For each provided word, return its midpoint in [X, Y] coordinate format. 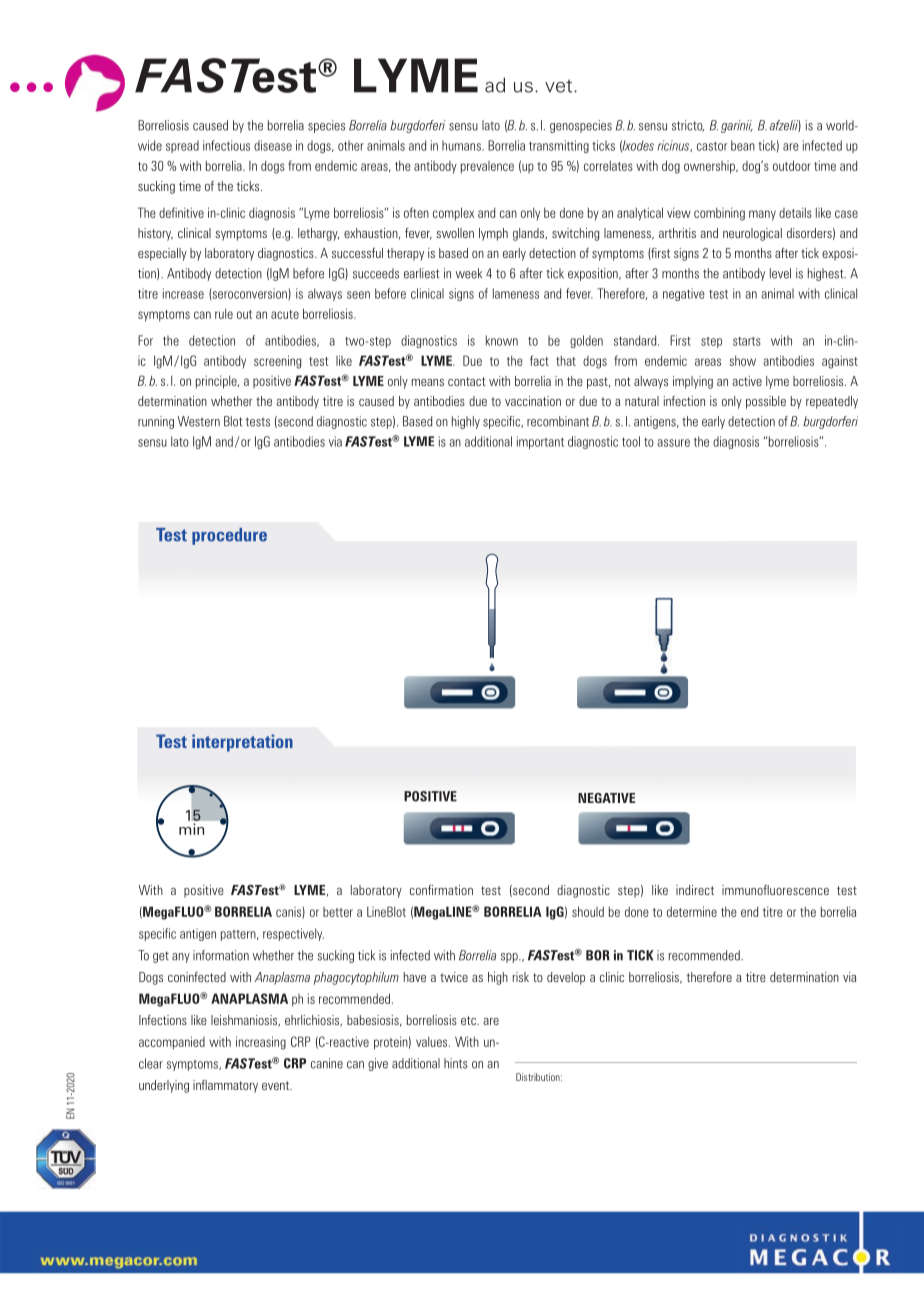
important [540, 442]
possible [766, 402]
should [588, 911]
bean [743, 145]
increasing [261, 1043]
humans [462, 145]
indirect [695, 890]
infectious [226, 145]
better [338, 912]
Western [199, 421]
